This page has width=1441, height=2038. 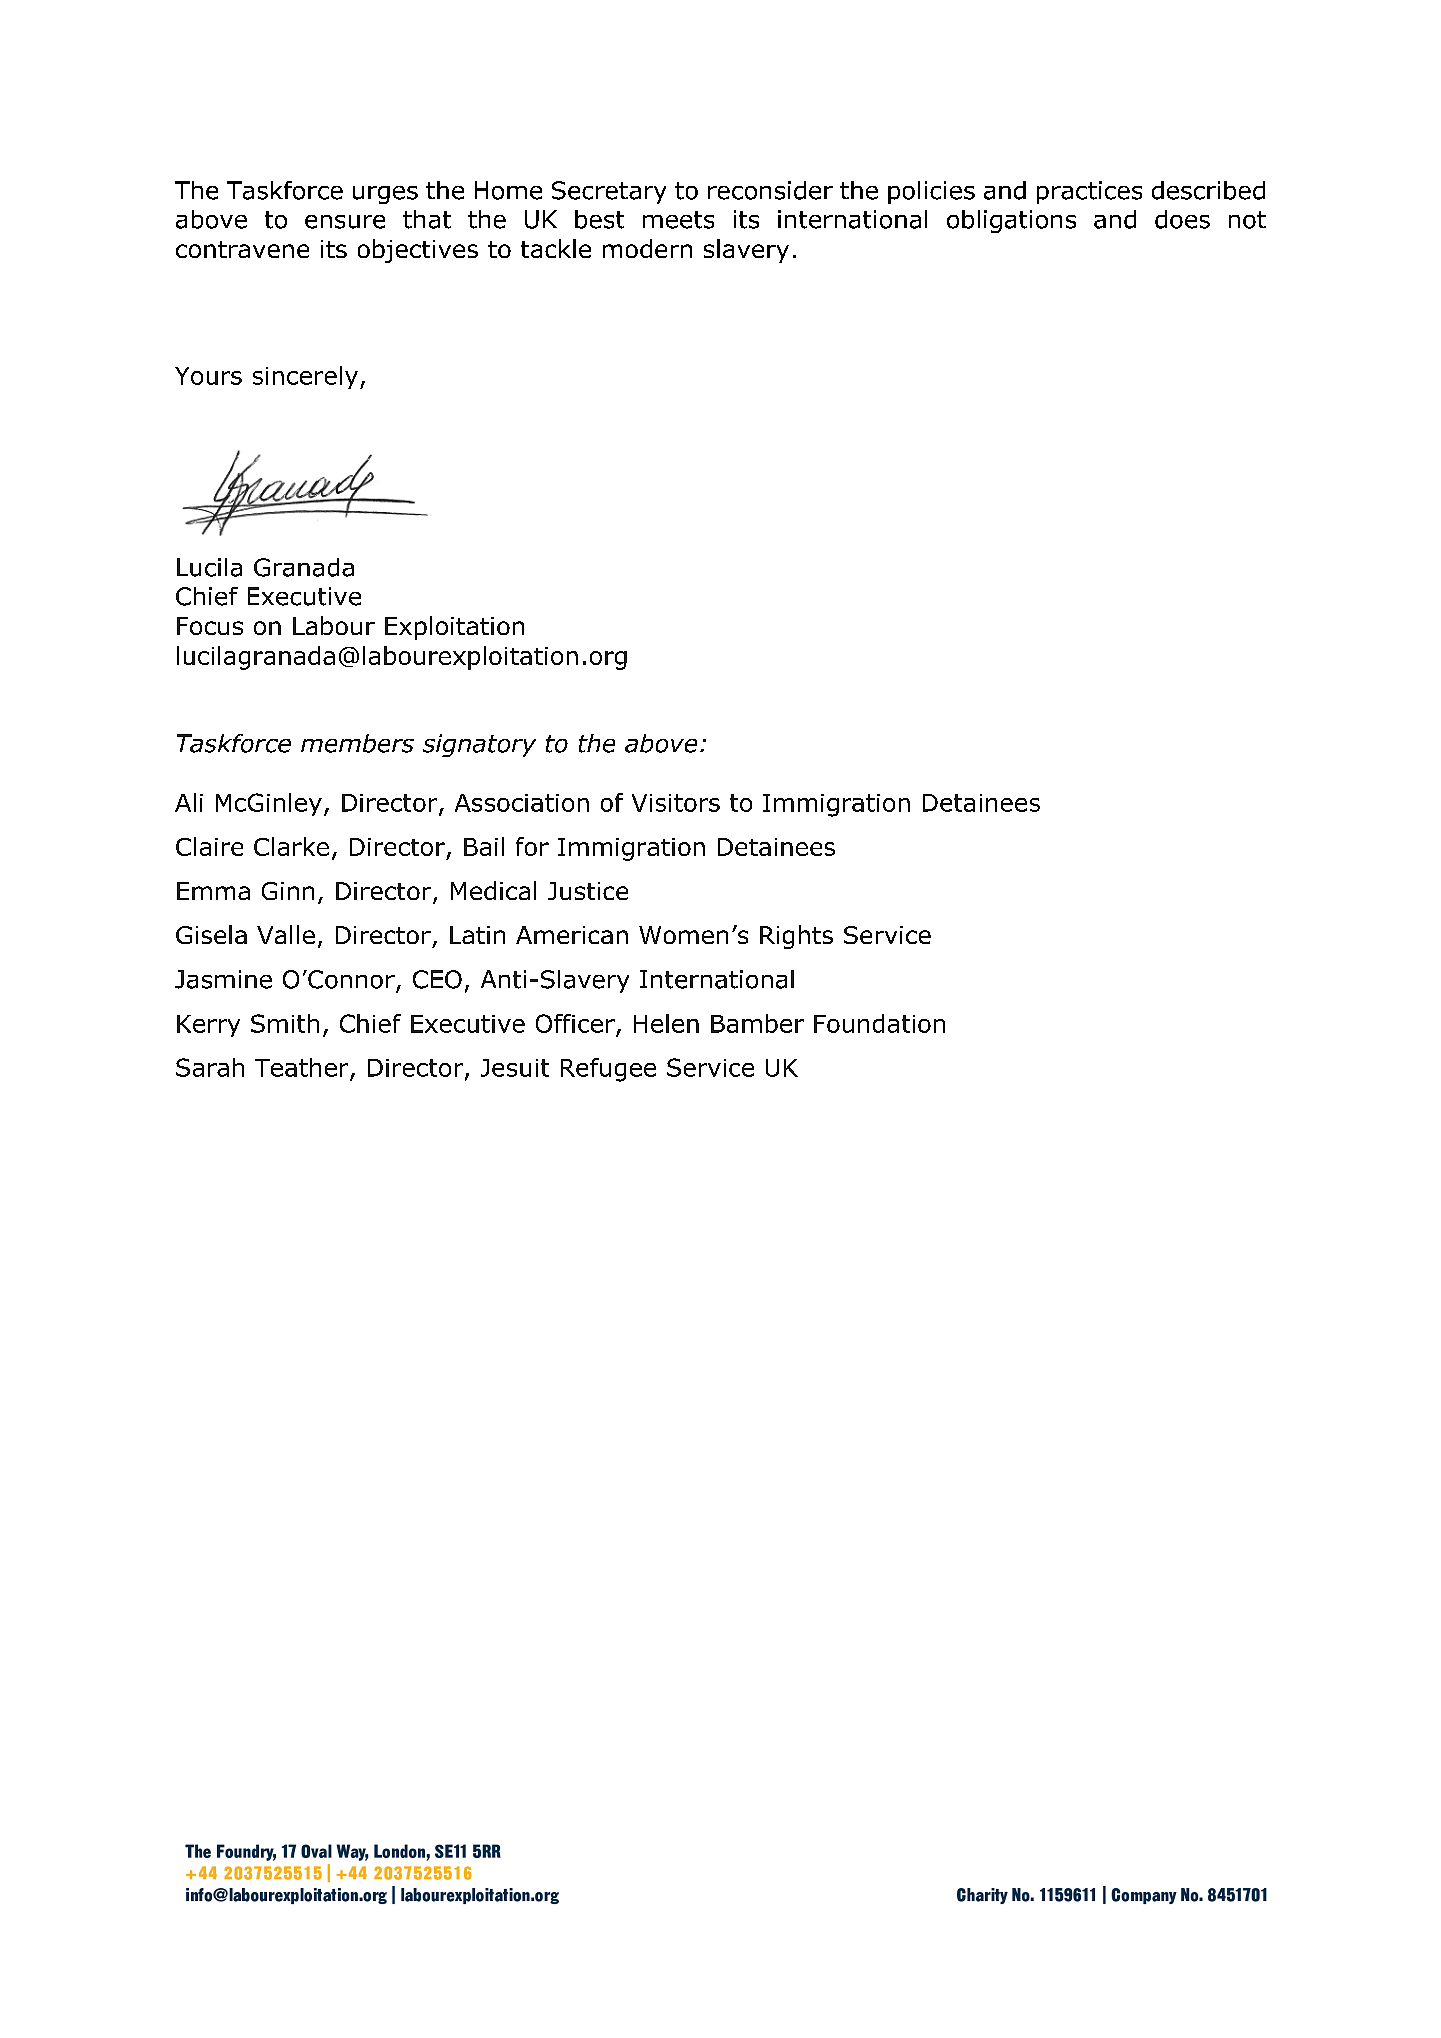 I want to click on ensure, so click(x=345, y=222).
